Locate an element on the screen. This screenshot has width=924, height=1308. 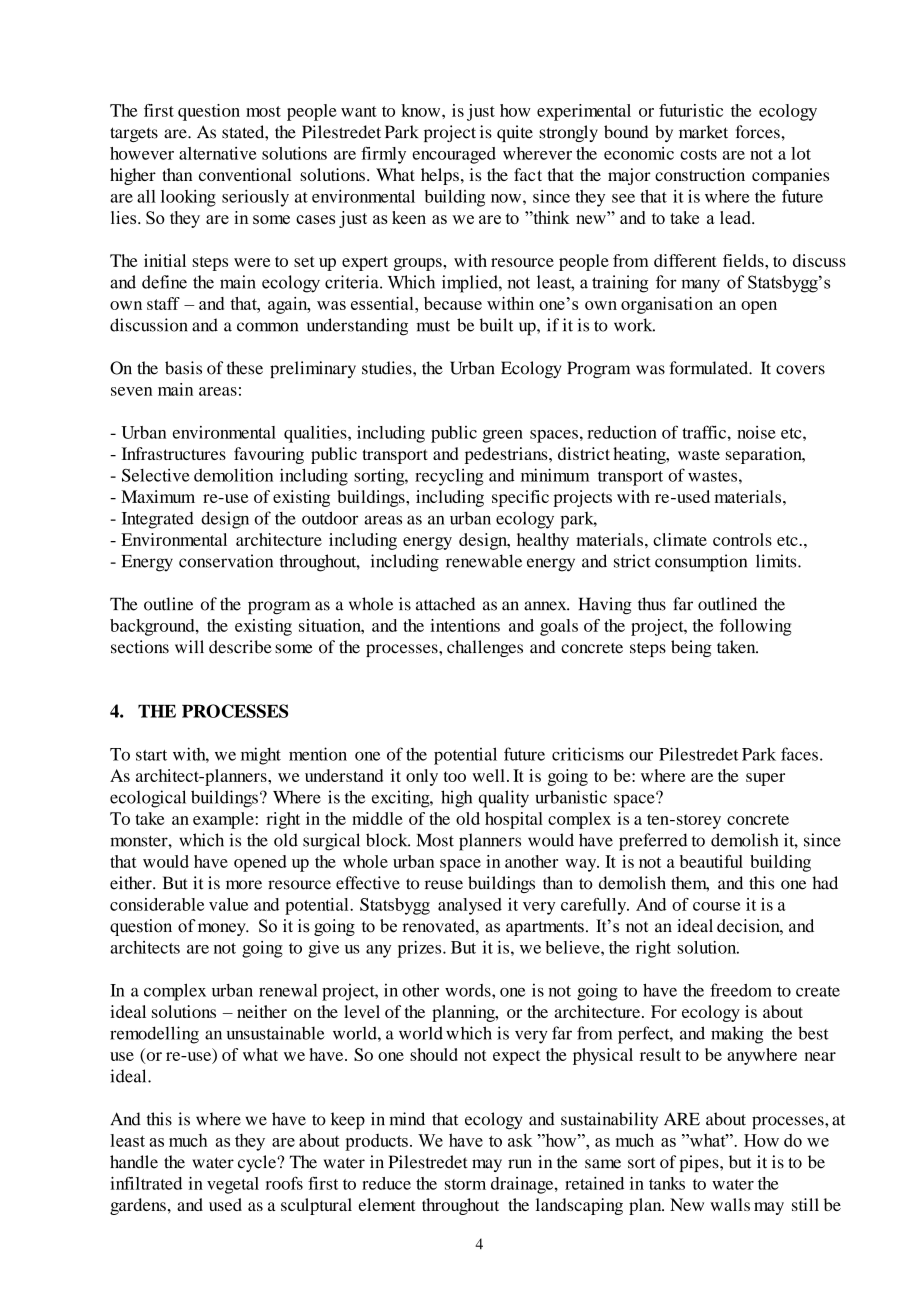
basis is located at coordinates (183, 368).
